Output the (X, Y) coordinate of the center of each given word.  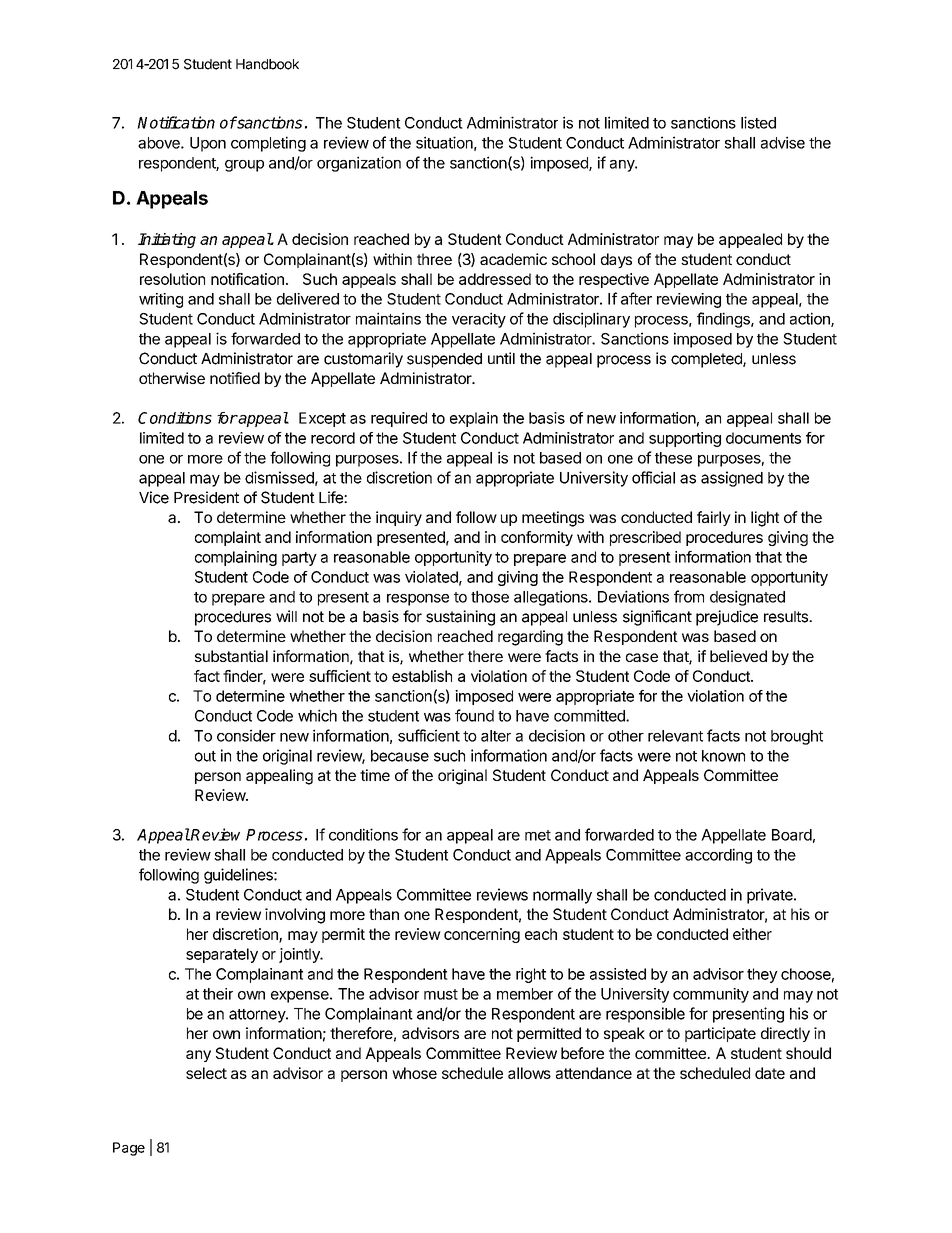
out (205, 756)
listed (758, 122)
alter (496, 736)
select (206, 1073)
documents (763, 438)
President (206, 497)
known (723, 756)
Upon (208, 144)
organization (359, 164)
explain (474, 419)
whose (414, 1073)
